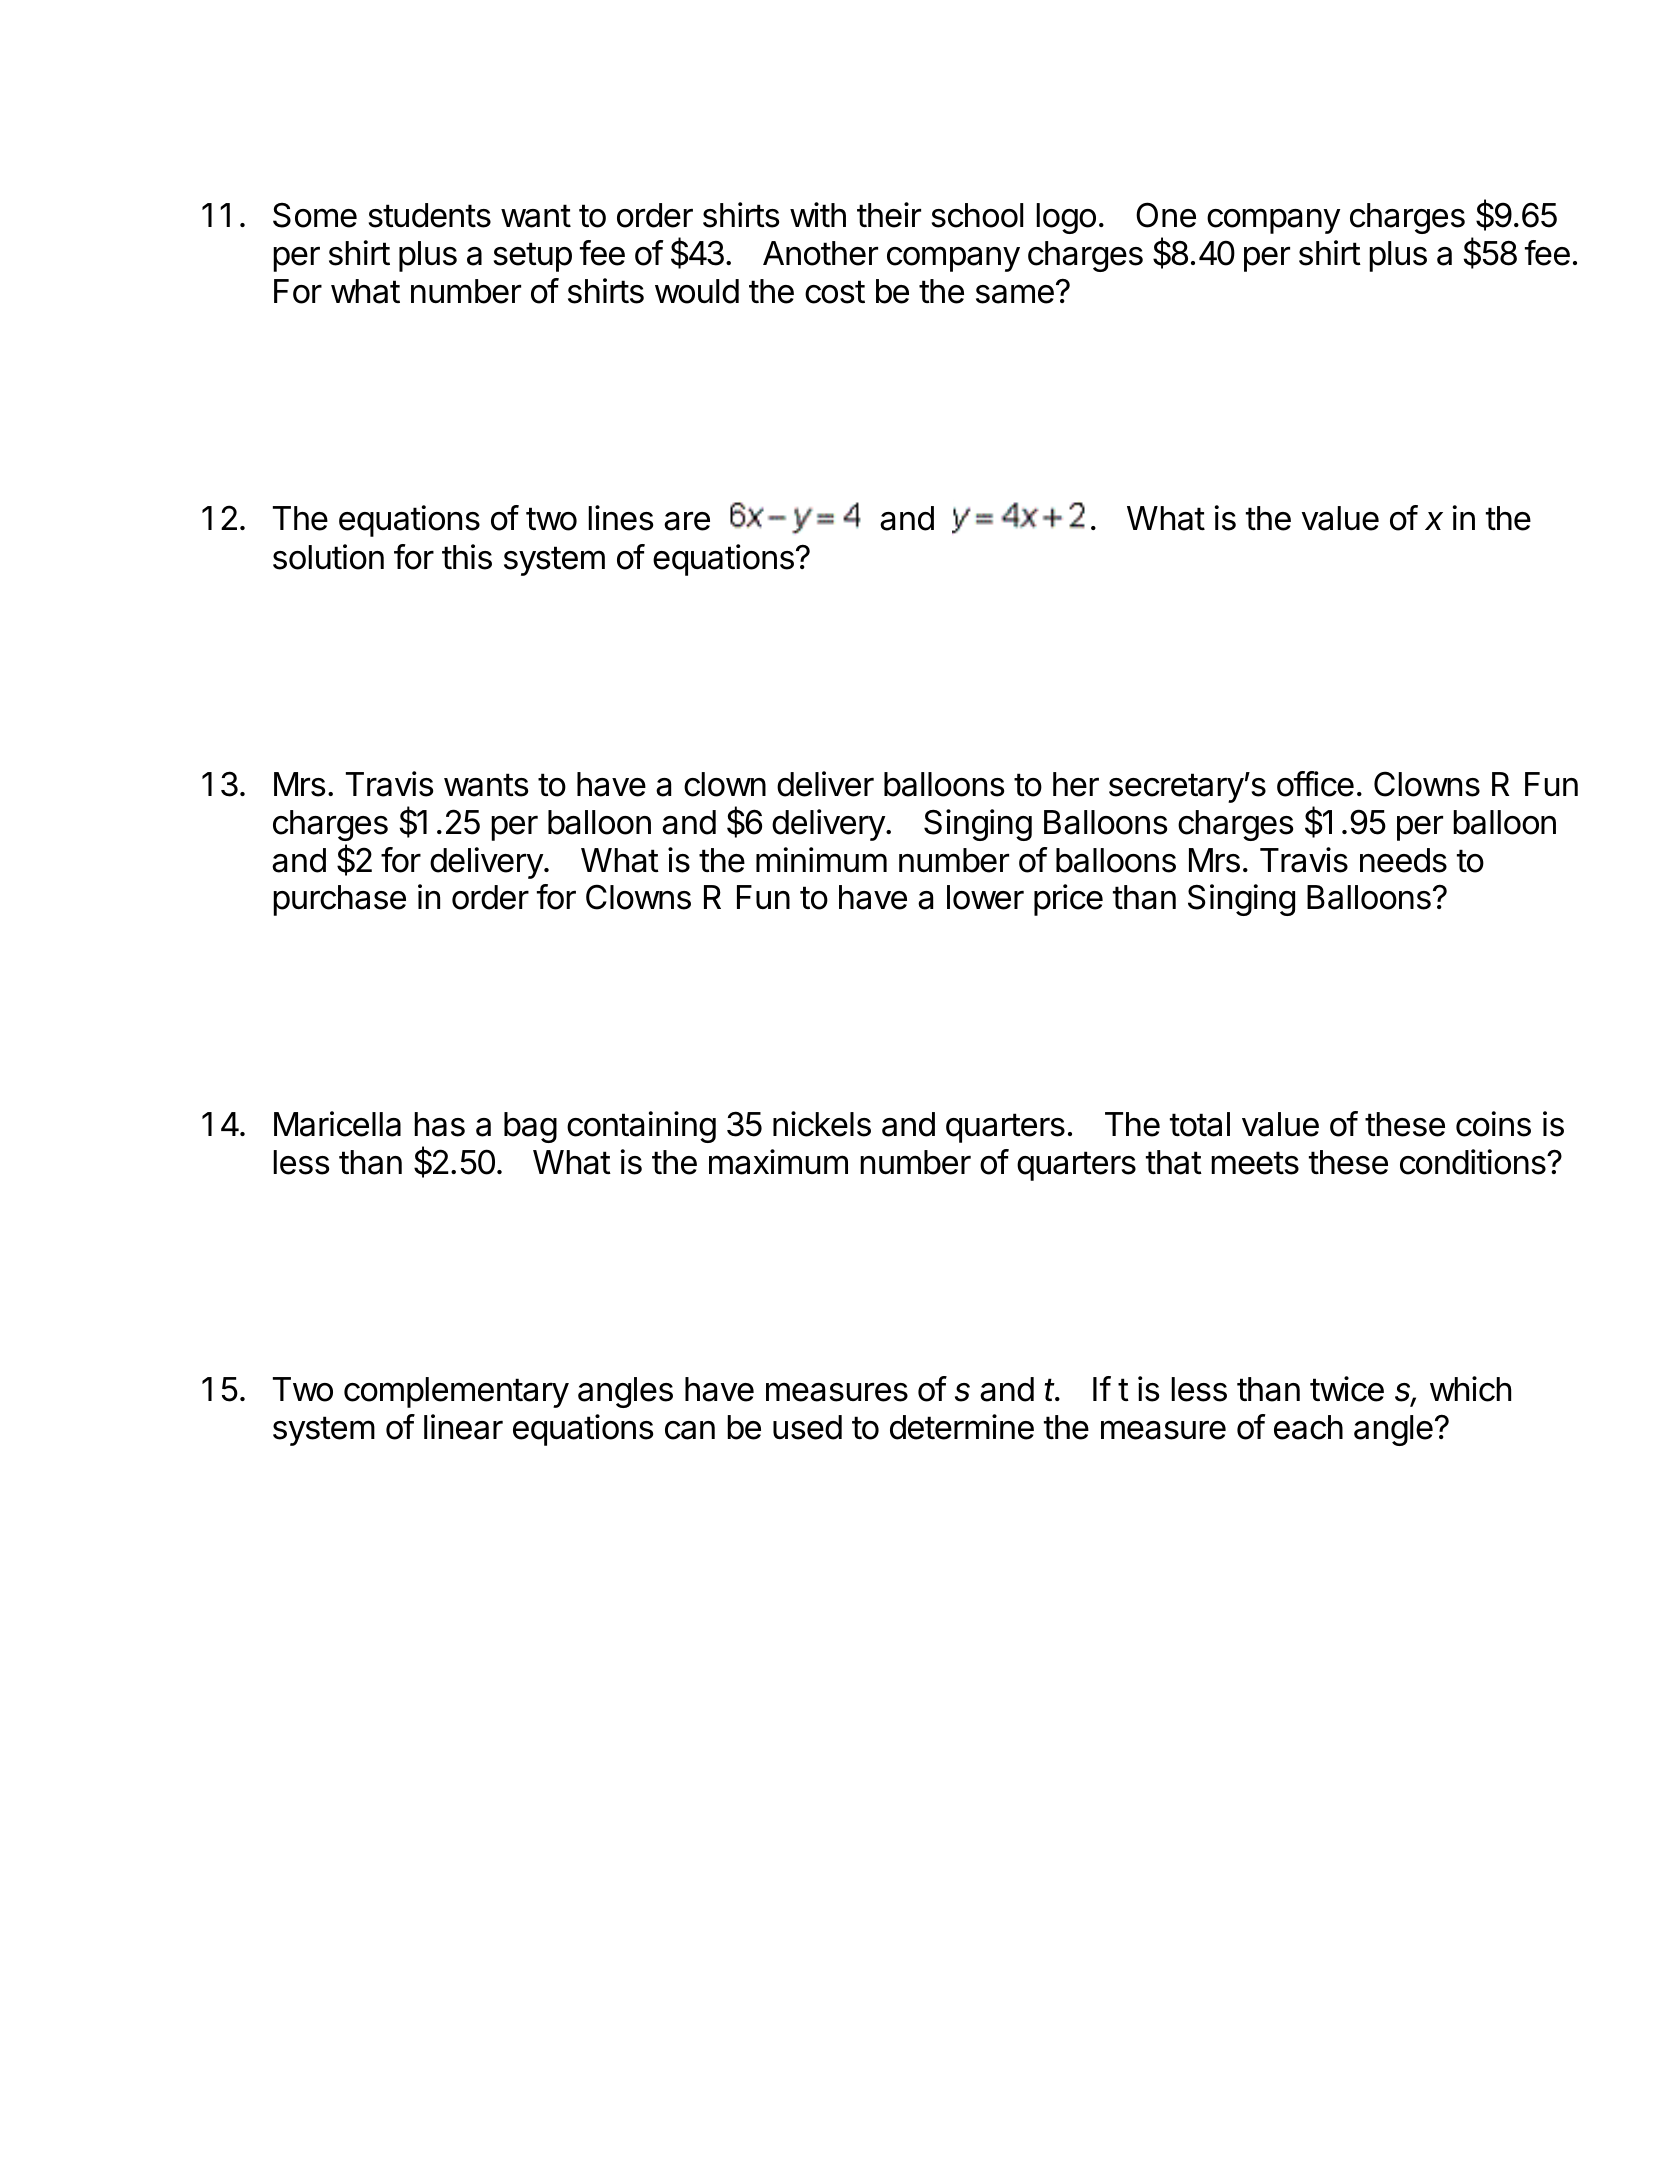 The image size is (1678, 2171). Describe the element at coordinates (1166, 215) in the screenshot. I see `One` at that location.
